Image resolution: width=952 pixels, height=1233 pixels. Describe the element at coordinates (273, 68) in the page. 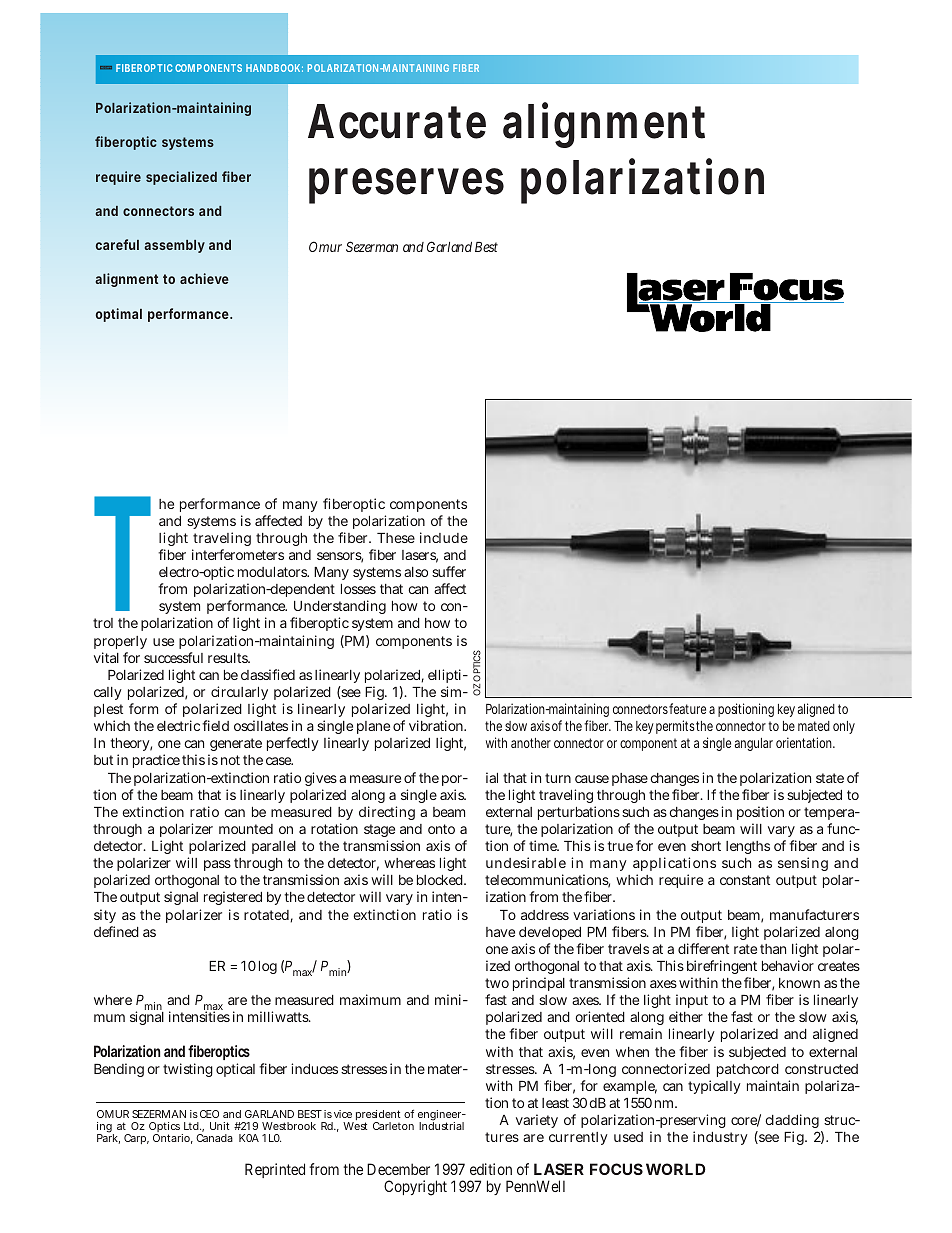

I see `HANDBOOK` at that location.
